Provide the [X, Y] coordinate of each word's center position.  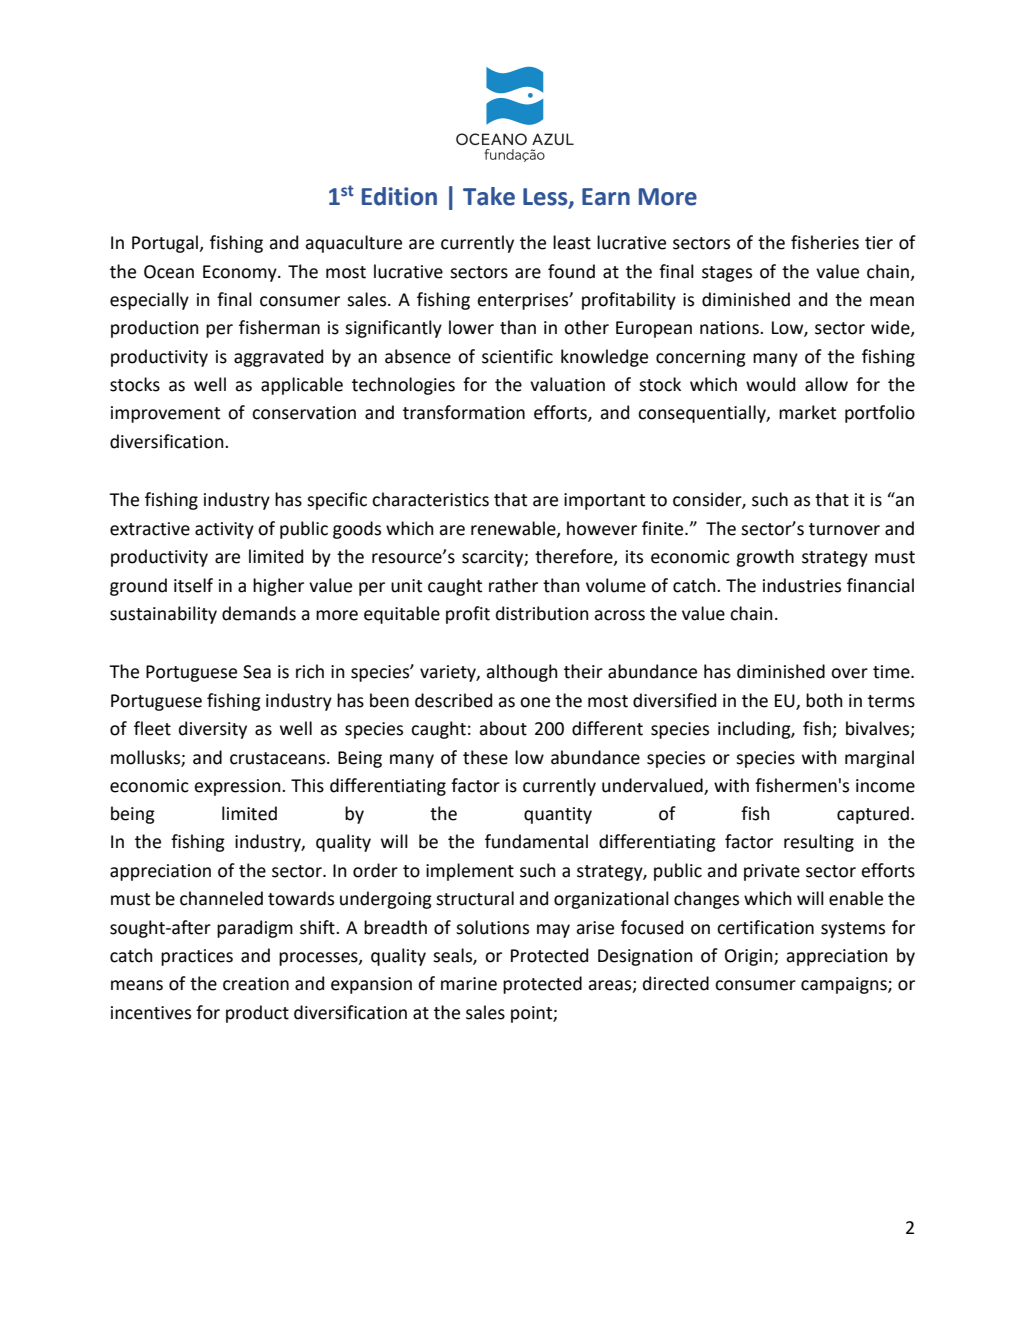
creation [256, 984]
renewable [514, 529]
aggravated [278, 358]
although [522, 673]
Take [489, 196]
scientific [517, 356]
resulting [819, 843]
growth [765, 558]
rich [310, 671]
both [824, 700]
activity [224, 530]
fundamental [536, 841]
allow [826, 384]
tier [879, 243]
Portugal [166, 244]
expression [238, 787]
